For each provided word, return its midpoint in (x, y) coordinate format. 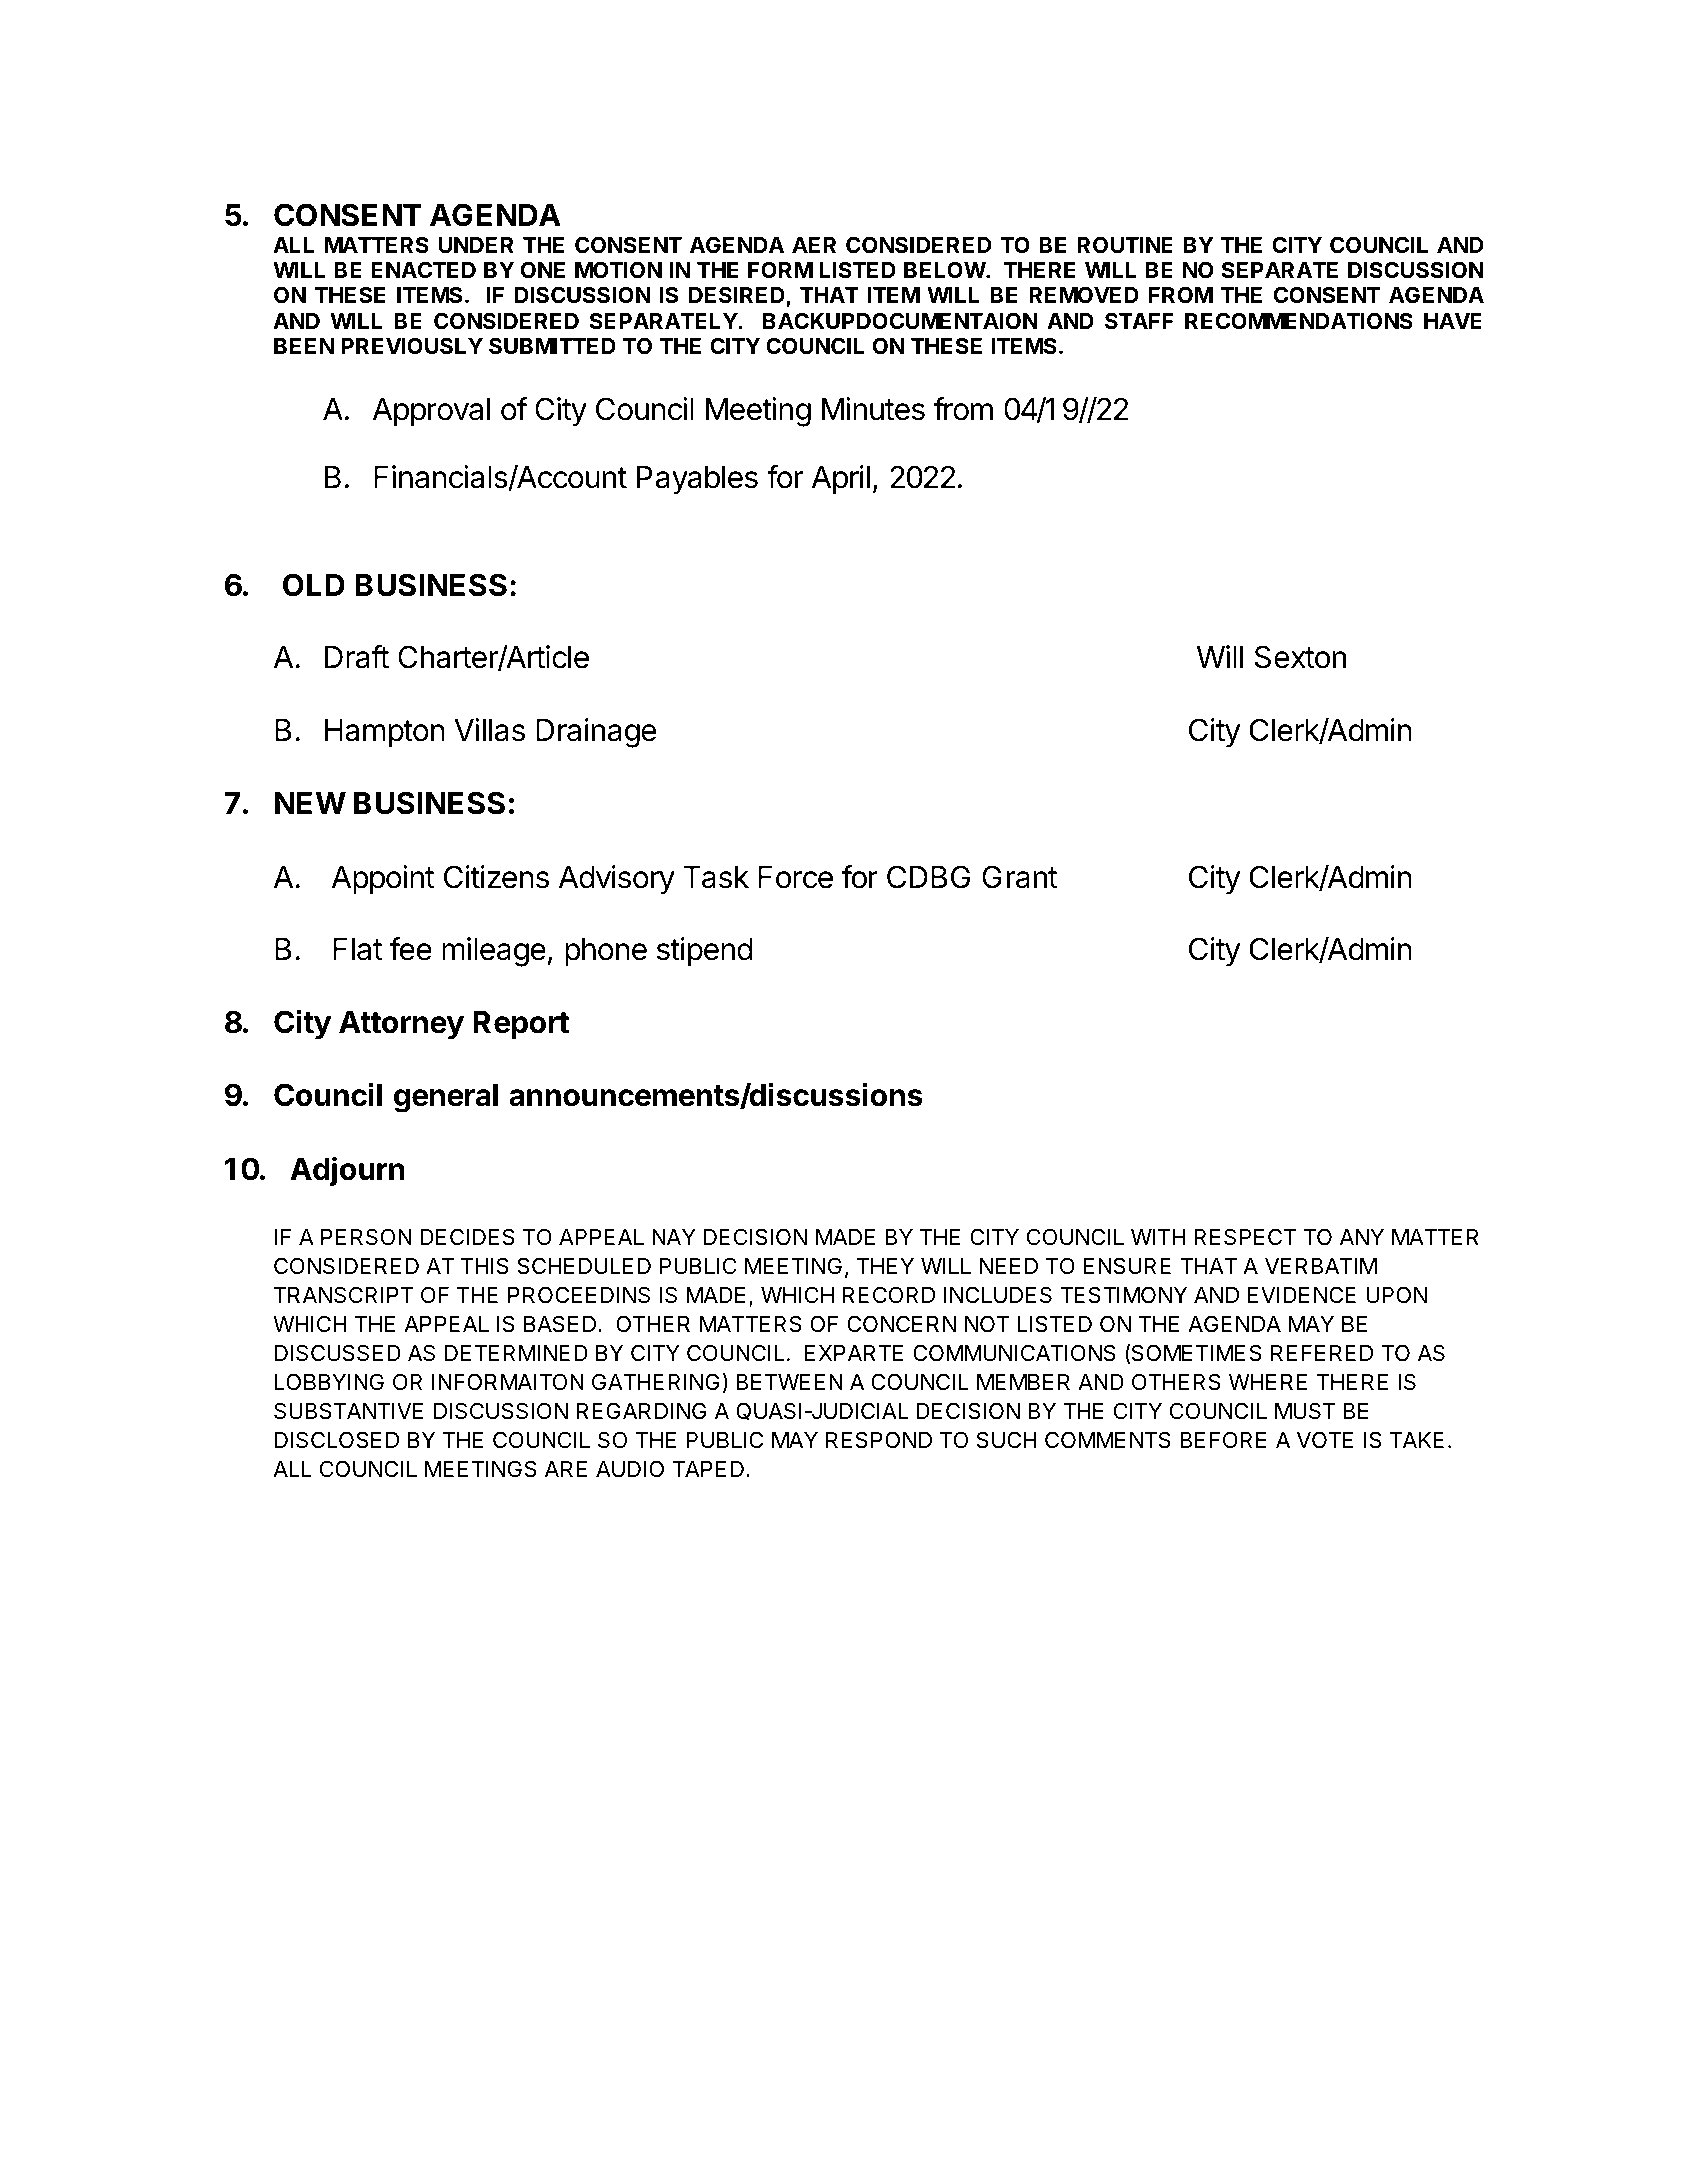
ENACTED (423, 269)
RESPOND (879, 1440)
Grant (1020, 877)
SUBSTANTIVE (348, 1411)
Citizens (496, 877)
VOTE (1325, 1440)
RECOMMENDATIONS (1299, 321)
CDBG (928, 877)
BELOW (945, 269)
